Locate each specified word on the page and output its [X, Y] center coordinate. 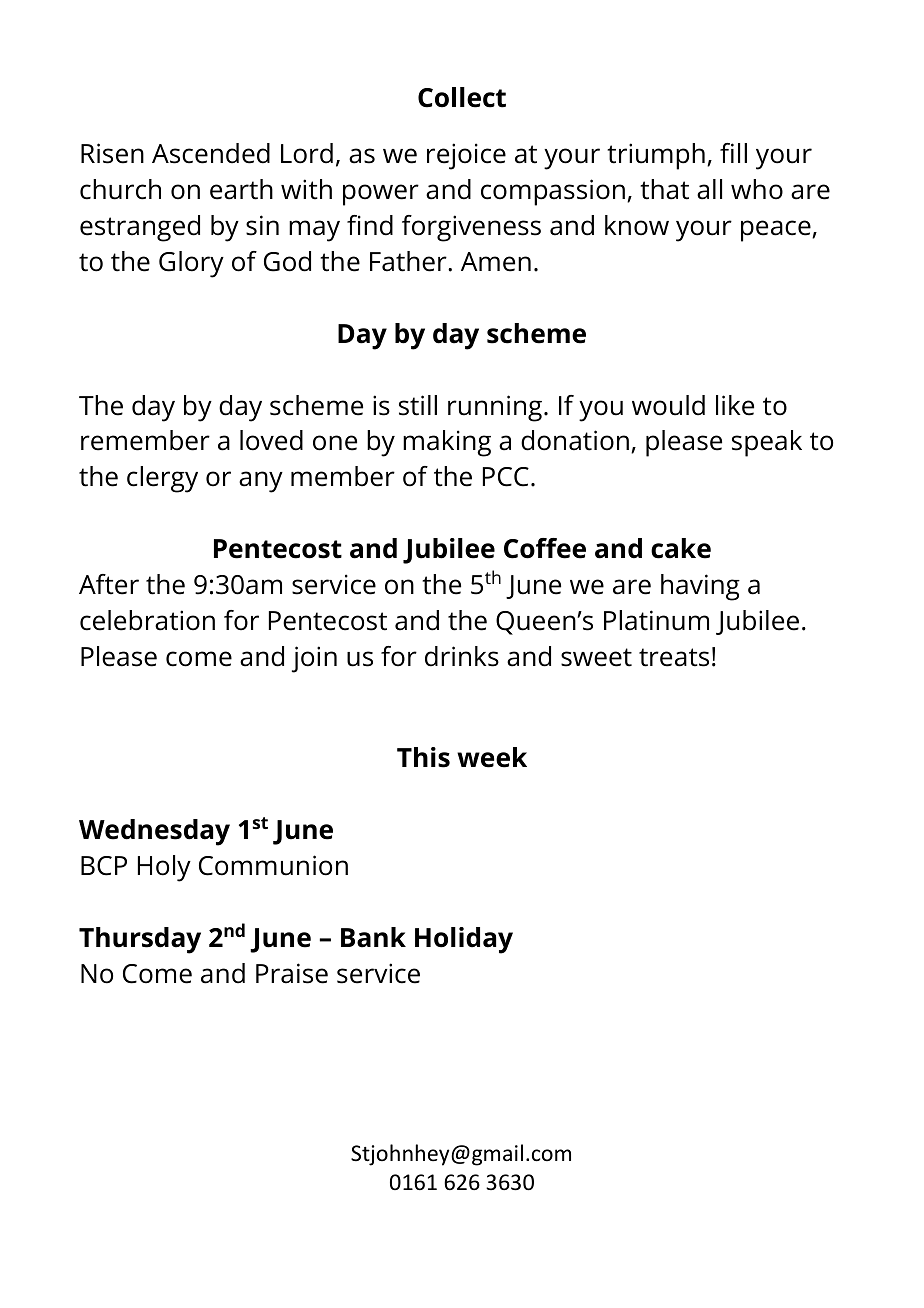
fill [733, 153]
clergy [162, 479]
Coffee [545, 548]
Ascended [211, 153]
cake [681, 548]
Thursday [140, 940]
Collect [462, 97]
